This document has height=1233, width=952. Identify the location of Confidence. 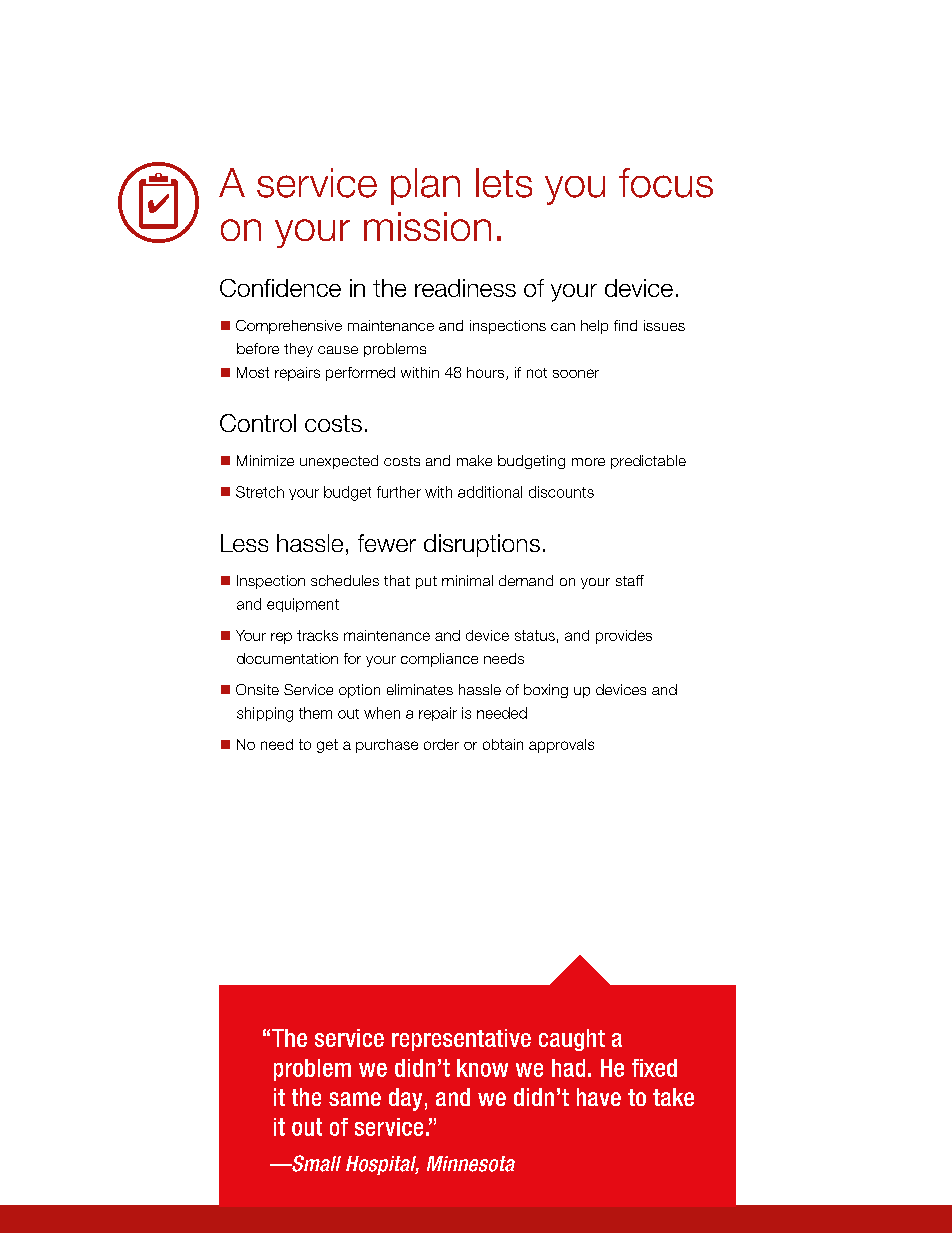
(280, 288).
